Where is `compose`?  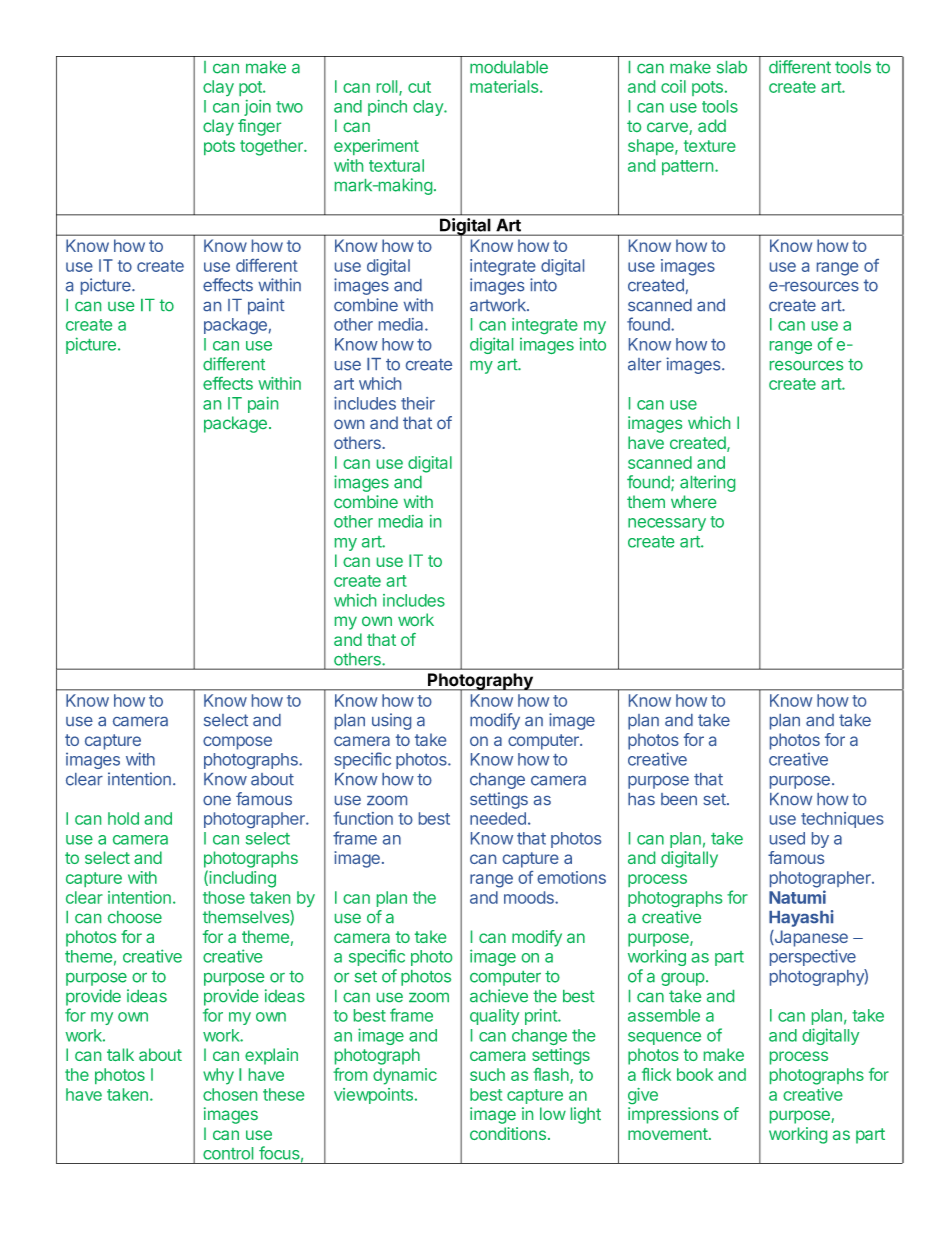 compose is located at coordinates (237, 743).
